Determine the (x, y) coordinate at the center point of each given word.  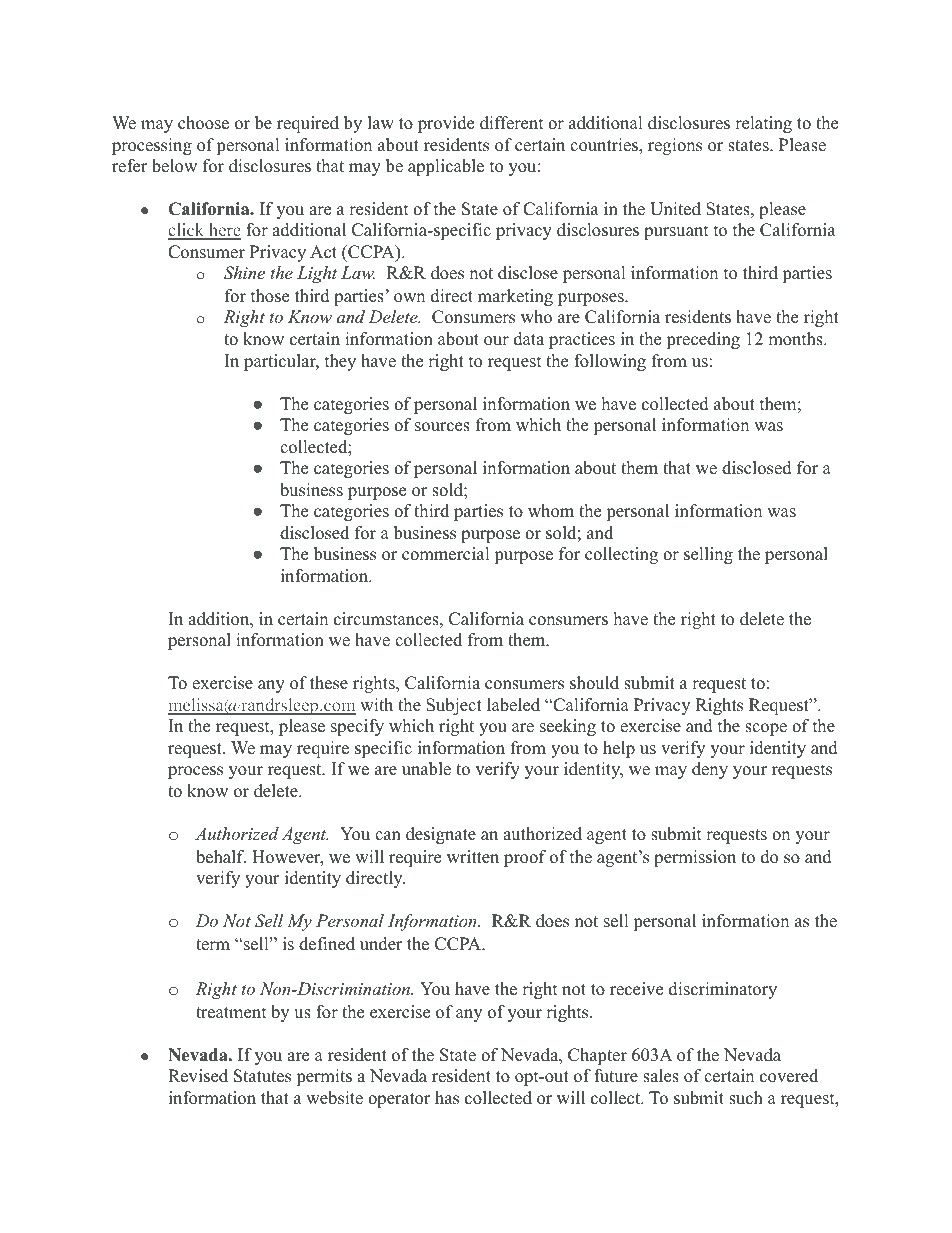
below (174, 166)
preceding (703, 340)
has (447, 1098)
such (746, 1098)
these (329, 683)
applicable (446, 167)
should (594, 683)
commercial (446, 554)
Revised (198, 1076)
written (473, 857)
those (270, 296)
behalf (221, 857)
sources (442, 427)
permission (695, 858)
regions (675, 146)
